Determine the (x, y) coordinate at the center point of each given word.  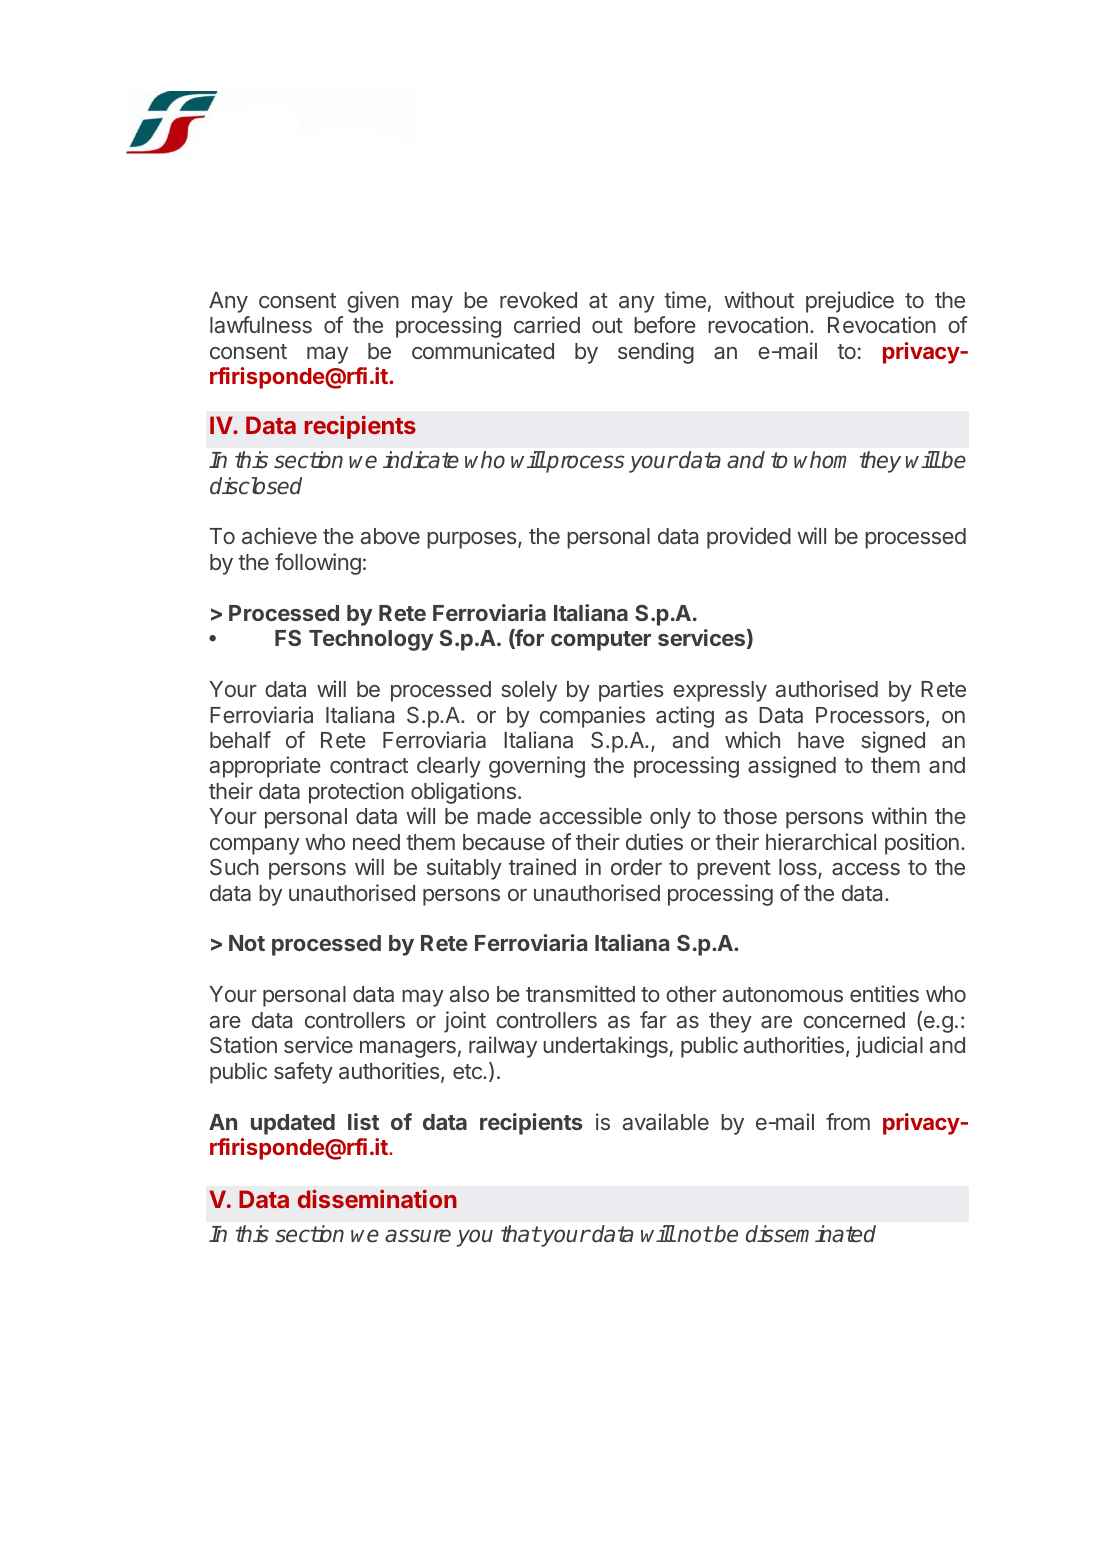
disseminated (811, 1234)
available (666, 1121)
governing (537, 767)
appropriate (265, 767)
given (373, 302)
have (821, 740)
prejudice (850, 302)
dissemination (377, 1198)
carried (547, 324)
